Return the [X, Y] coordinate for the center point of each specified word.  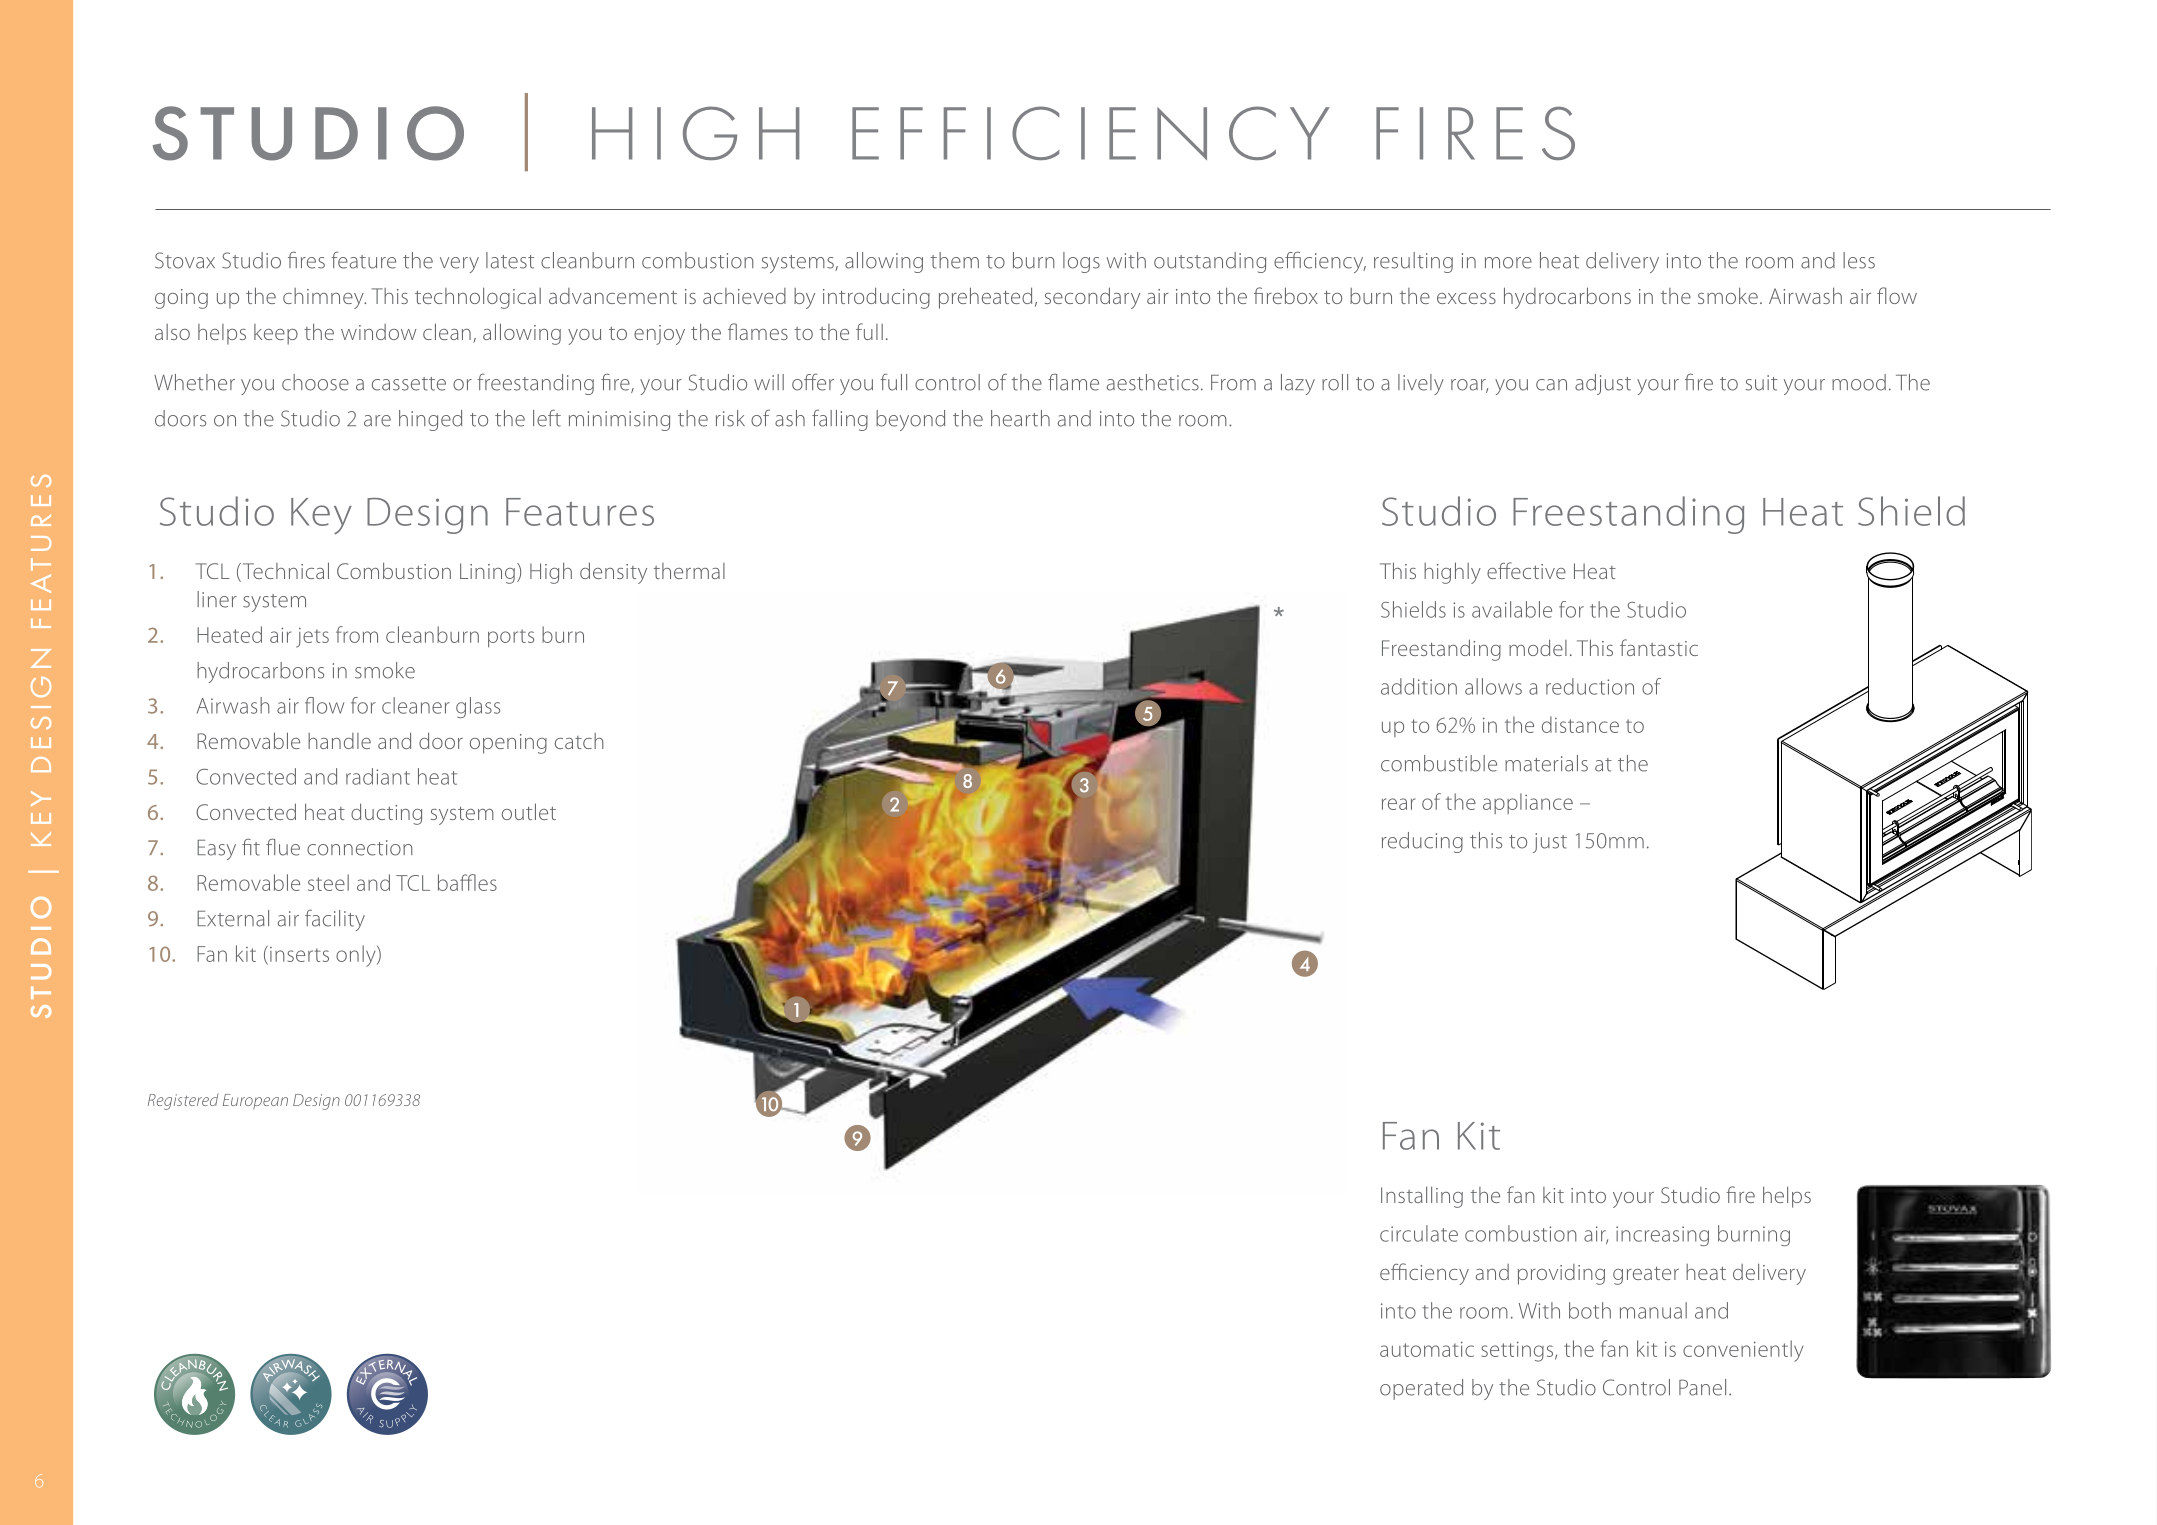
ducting [386, 814]
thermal [689, 571]
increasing [1662, 1236]
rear [1398, 804]
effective [1526, 570]
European [255, 1102]
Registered [183, 1101]
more [1508, 263]
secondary [1092, 298]
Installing [1422, 1197]
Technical [284, 572]
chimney [324, 298]
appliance [1528, 803]
